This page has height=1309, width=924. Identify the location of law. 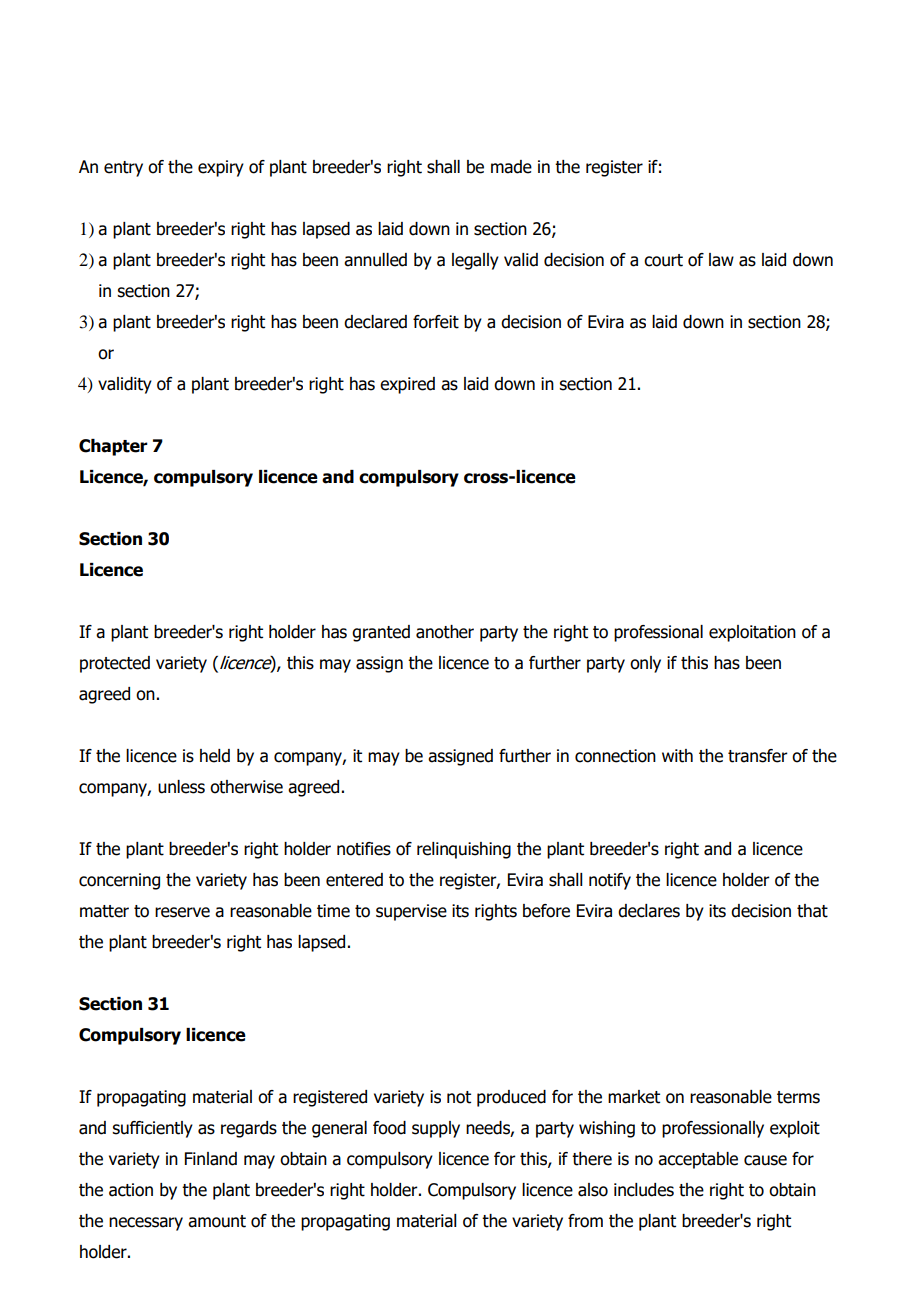
(721, 260).
